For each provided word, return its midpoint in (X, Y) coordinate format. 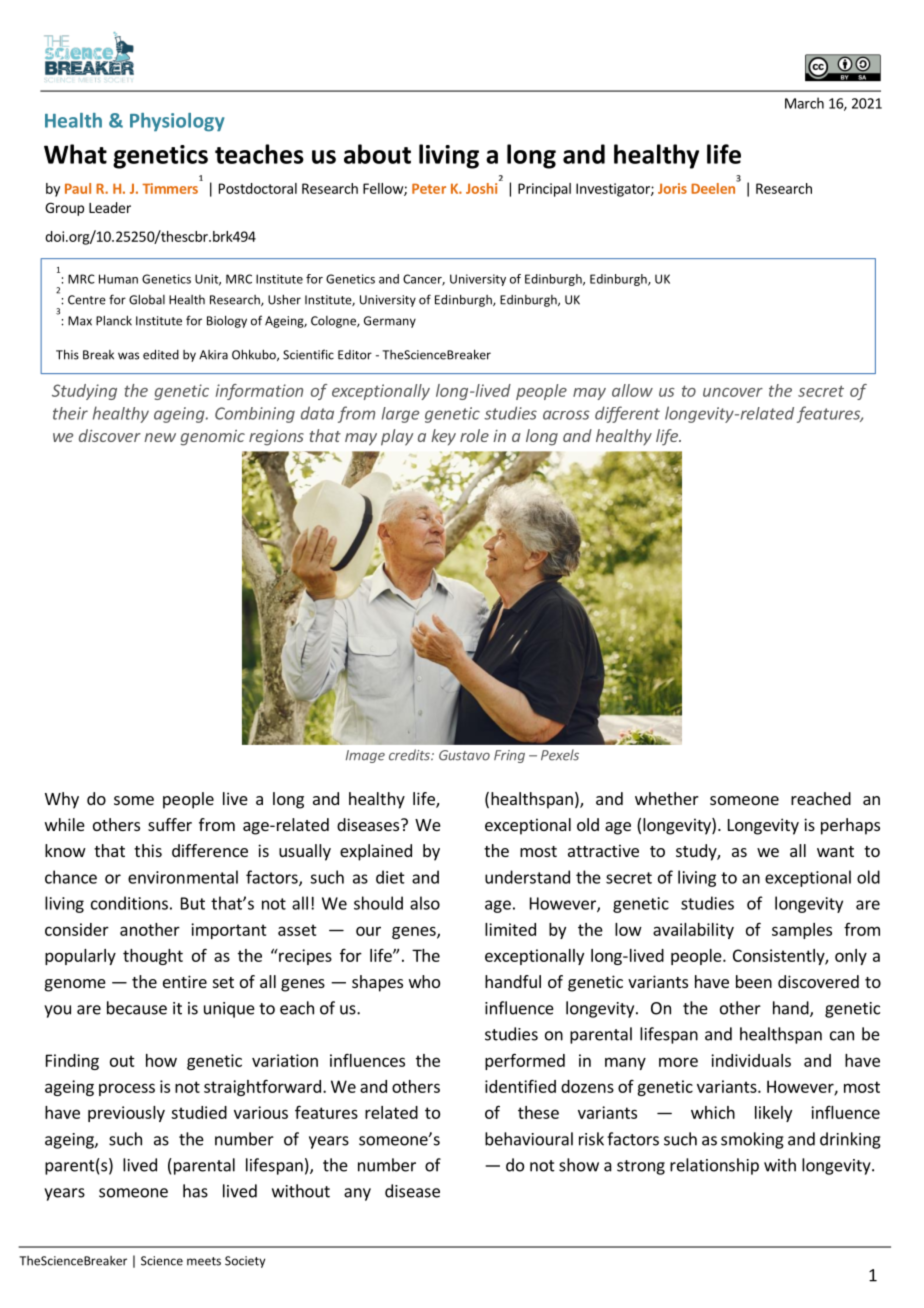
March (804, 103)
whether (667, 798)
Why (62, 800)
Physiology (177, 122)
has (195, 1191)
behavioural (529, 1139)
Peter (429, 188)
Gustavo (464, 755)
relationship (714, 1166)
